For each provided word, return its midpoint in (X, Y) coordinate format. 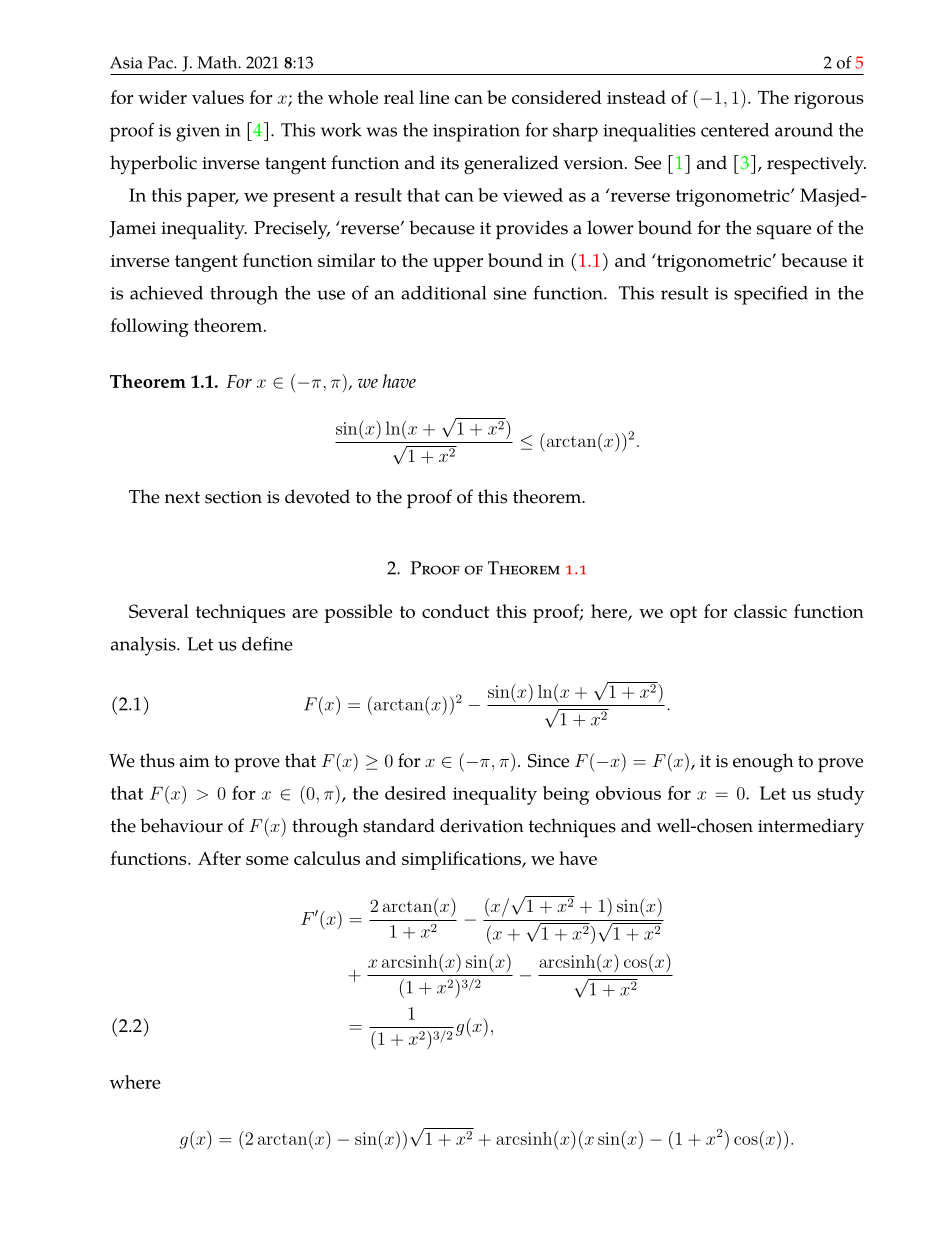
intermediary (811, 827)
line (434, 97)
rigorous (829, 100)
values (218, 97)
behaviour (181, 825)
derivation (482, 825)
